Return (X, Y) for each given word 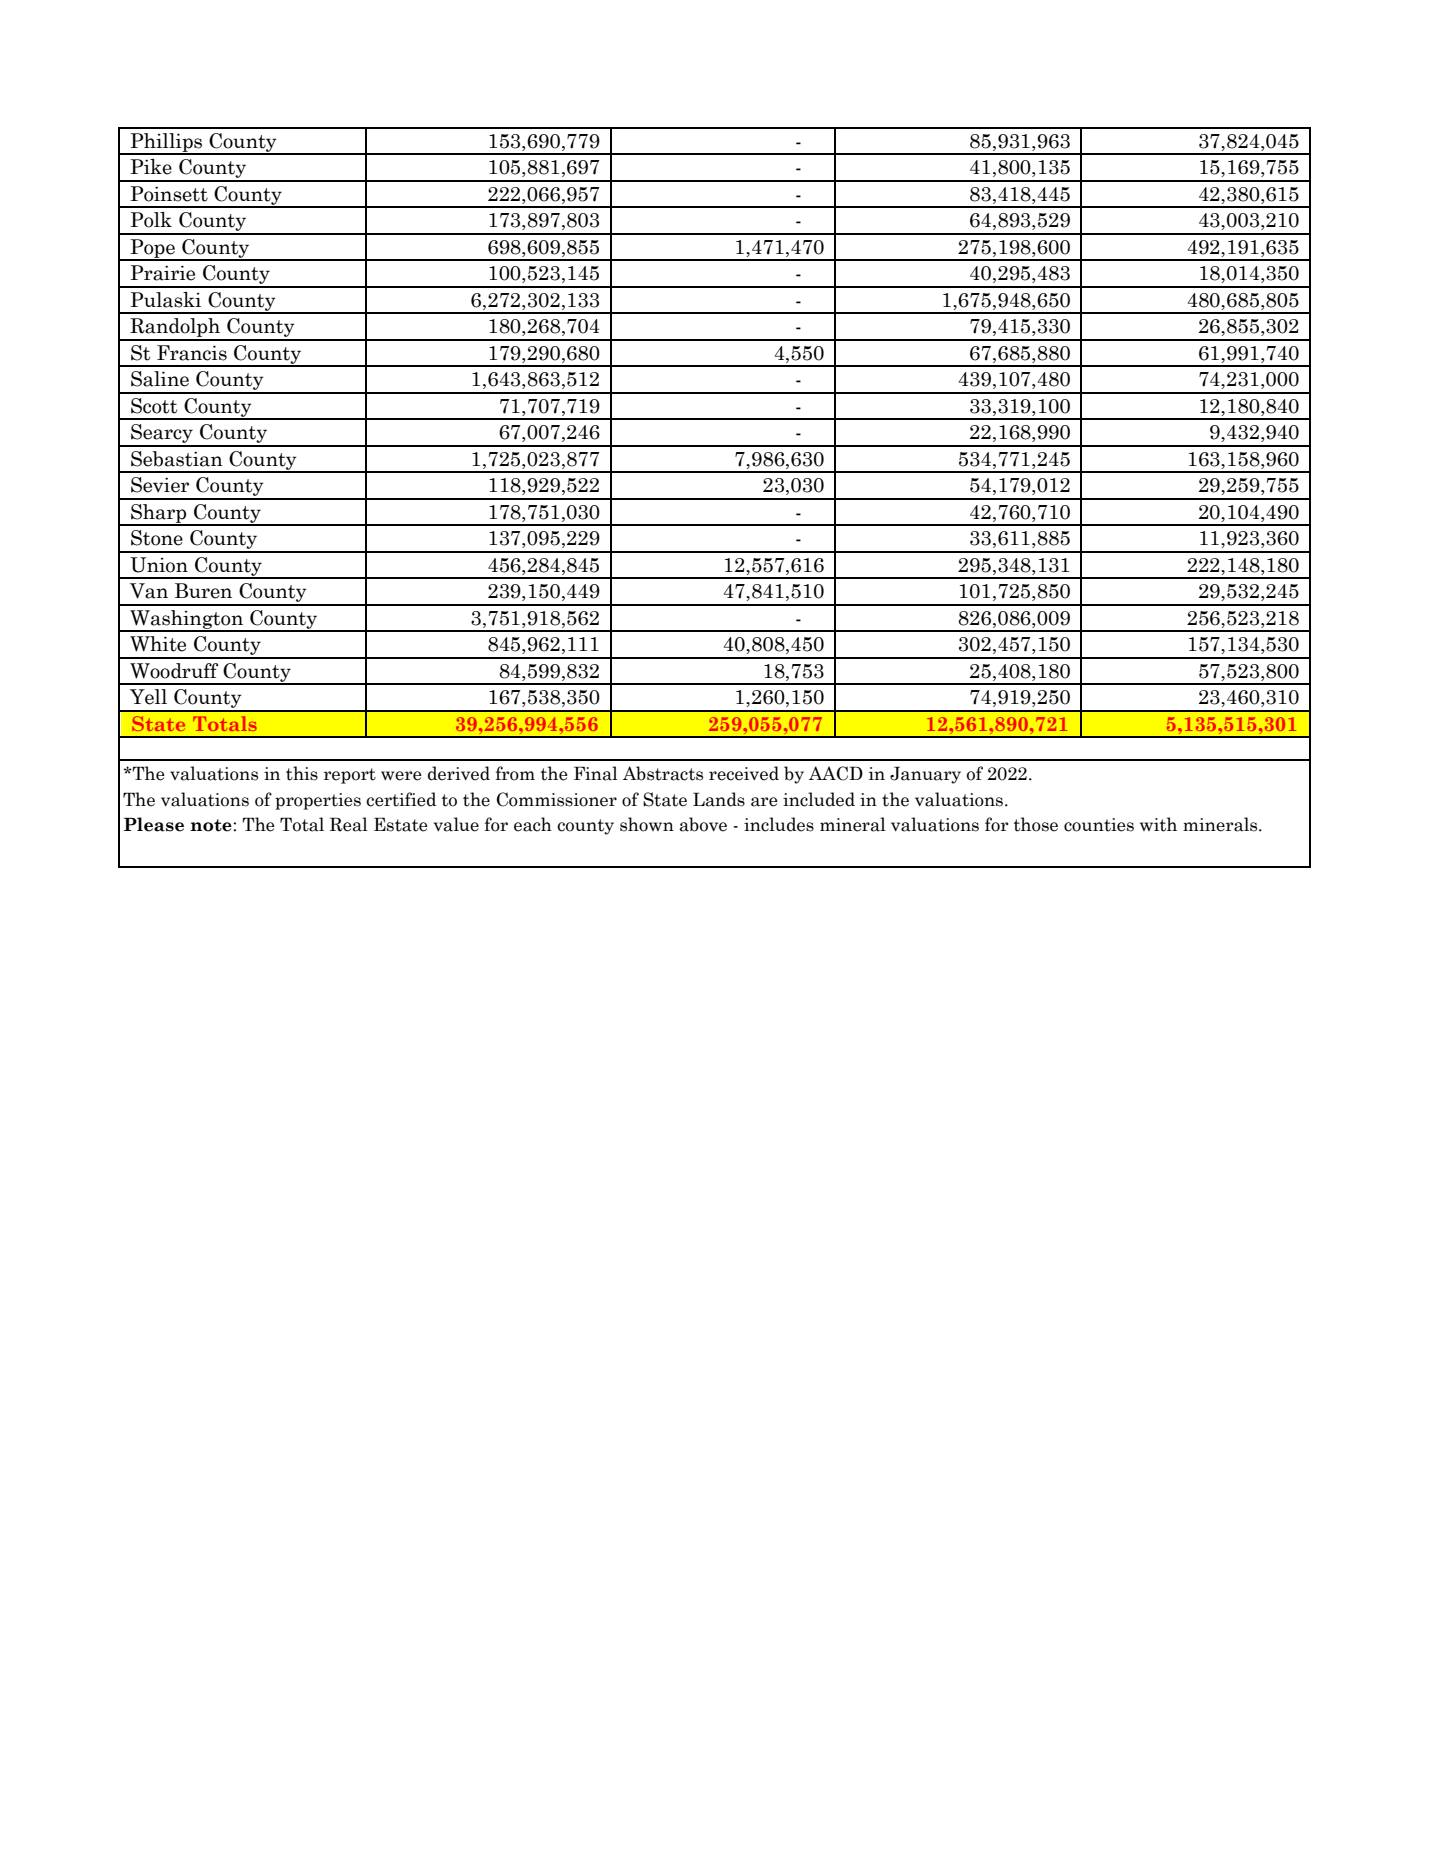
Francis (192, 353)
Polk (151, 220)
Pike (151, 167)
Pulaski (166, 300)
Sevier (160, 485)
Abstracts (663, 773)
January (925, 775)
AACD (836, 773)
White (158, 644)
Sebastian (177, 459)
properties (318, 801)
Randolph (175, 329)
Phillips (166, 143)
